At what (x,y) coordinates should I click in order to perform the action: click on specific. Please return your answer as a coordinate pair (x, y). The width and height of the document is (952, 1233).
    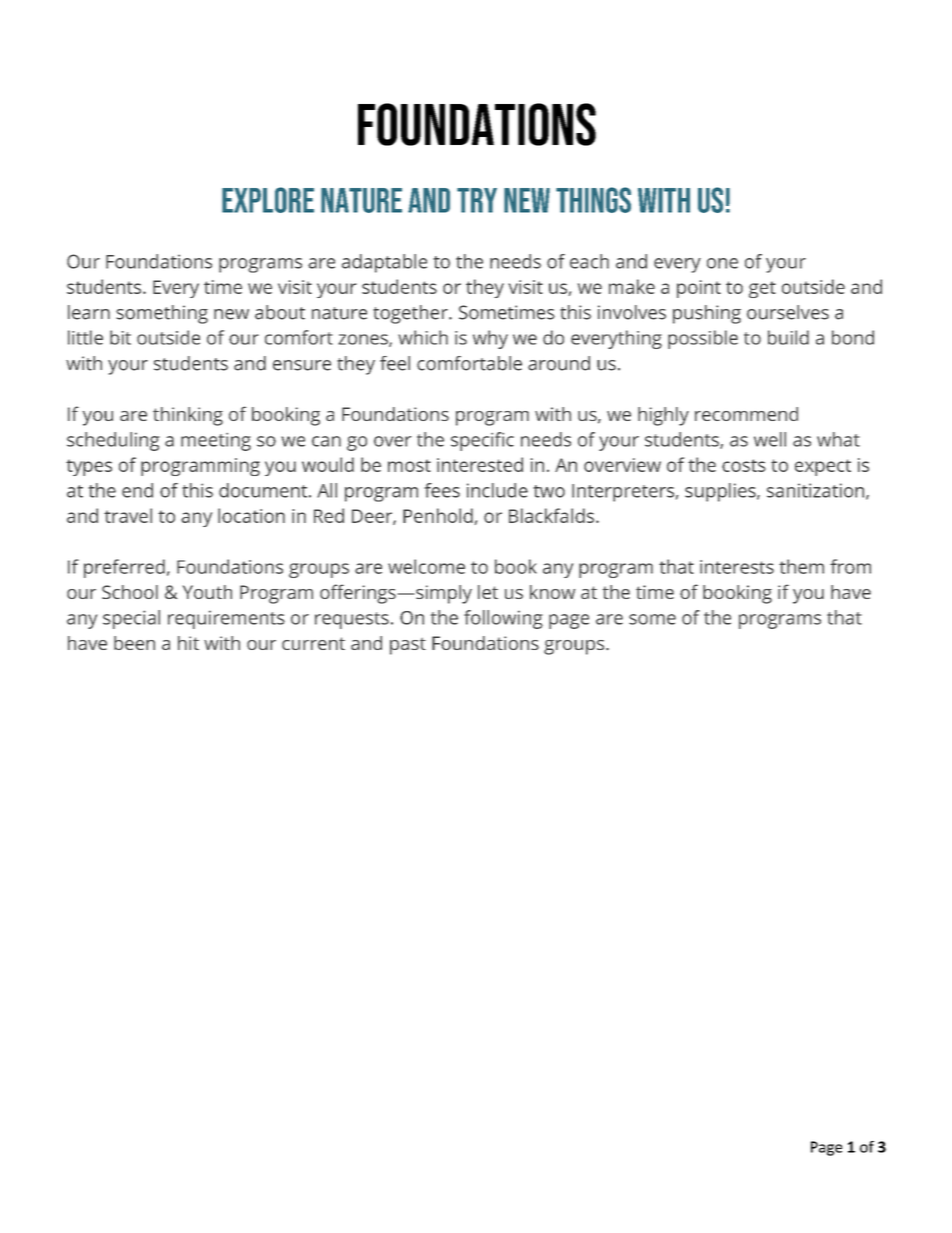
    Looking at the image, I should click on (482, 441).
